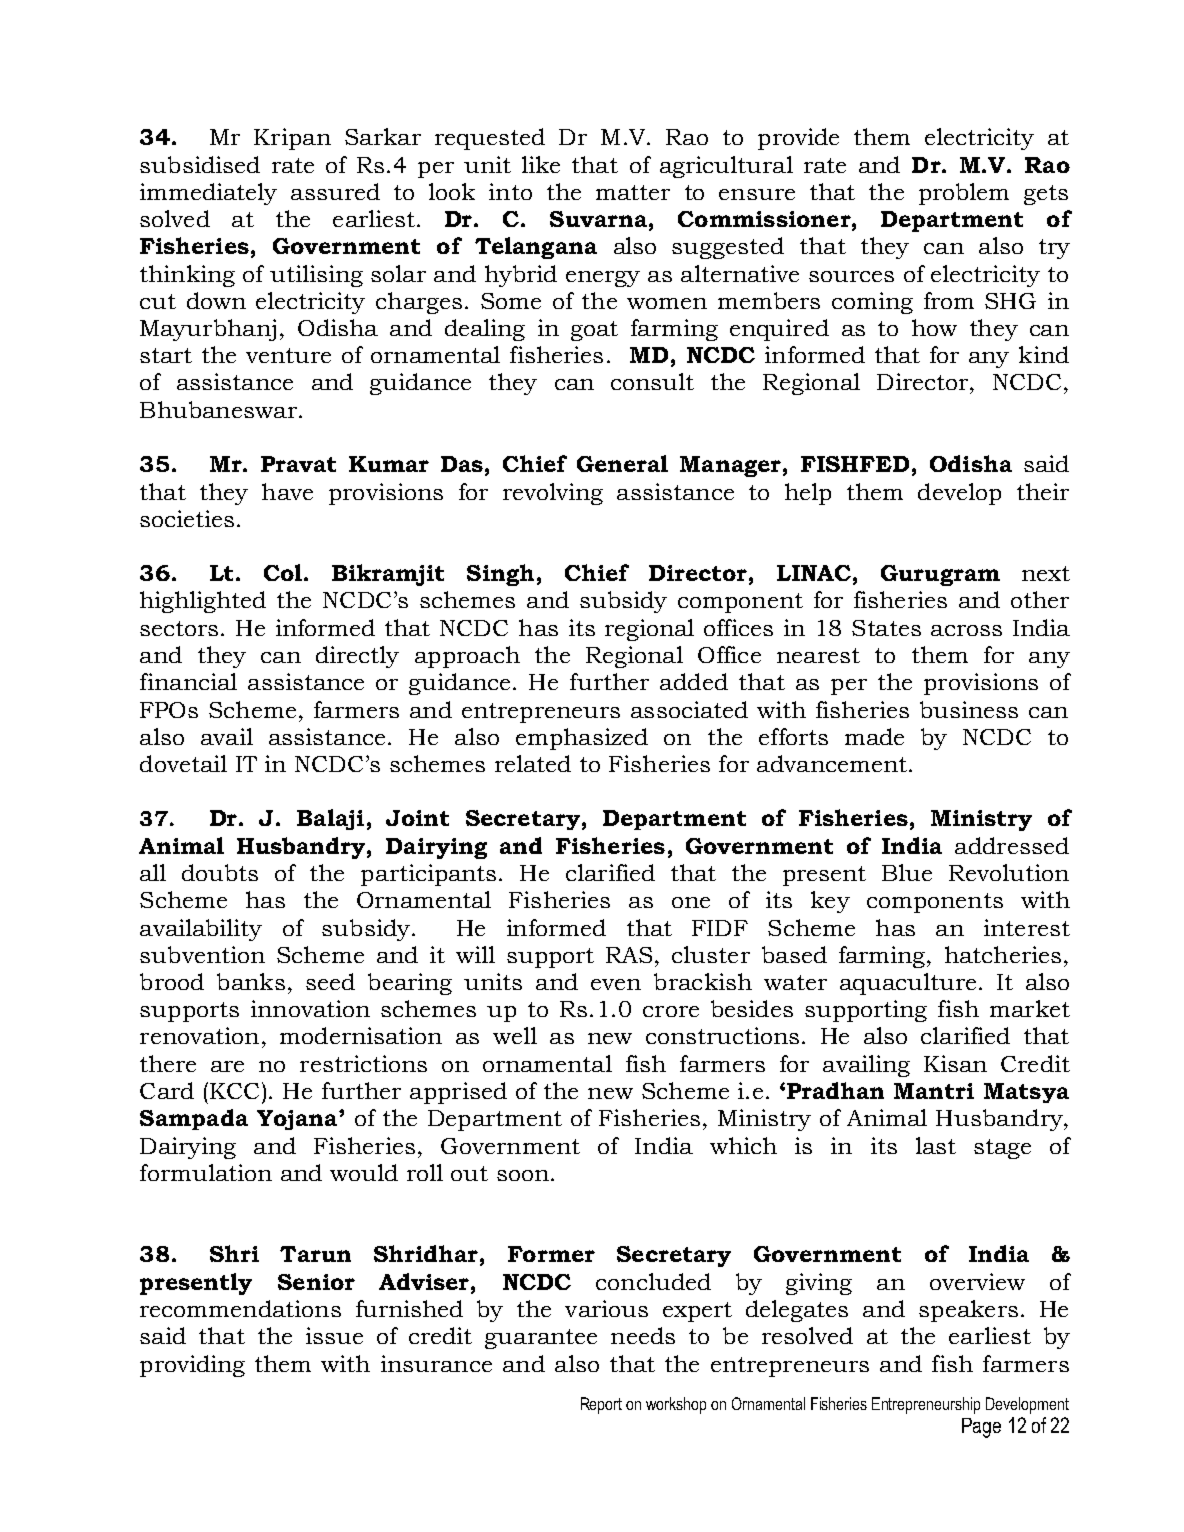 The height and width of the screenshot is (1532, 1184). What do you see at coordinates (964, 194) in the screenshot?
I see `problem` at bounding box center [964, 194].
